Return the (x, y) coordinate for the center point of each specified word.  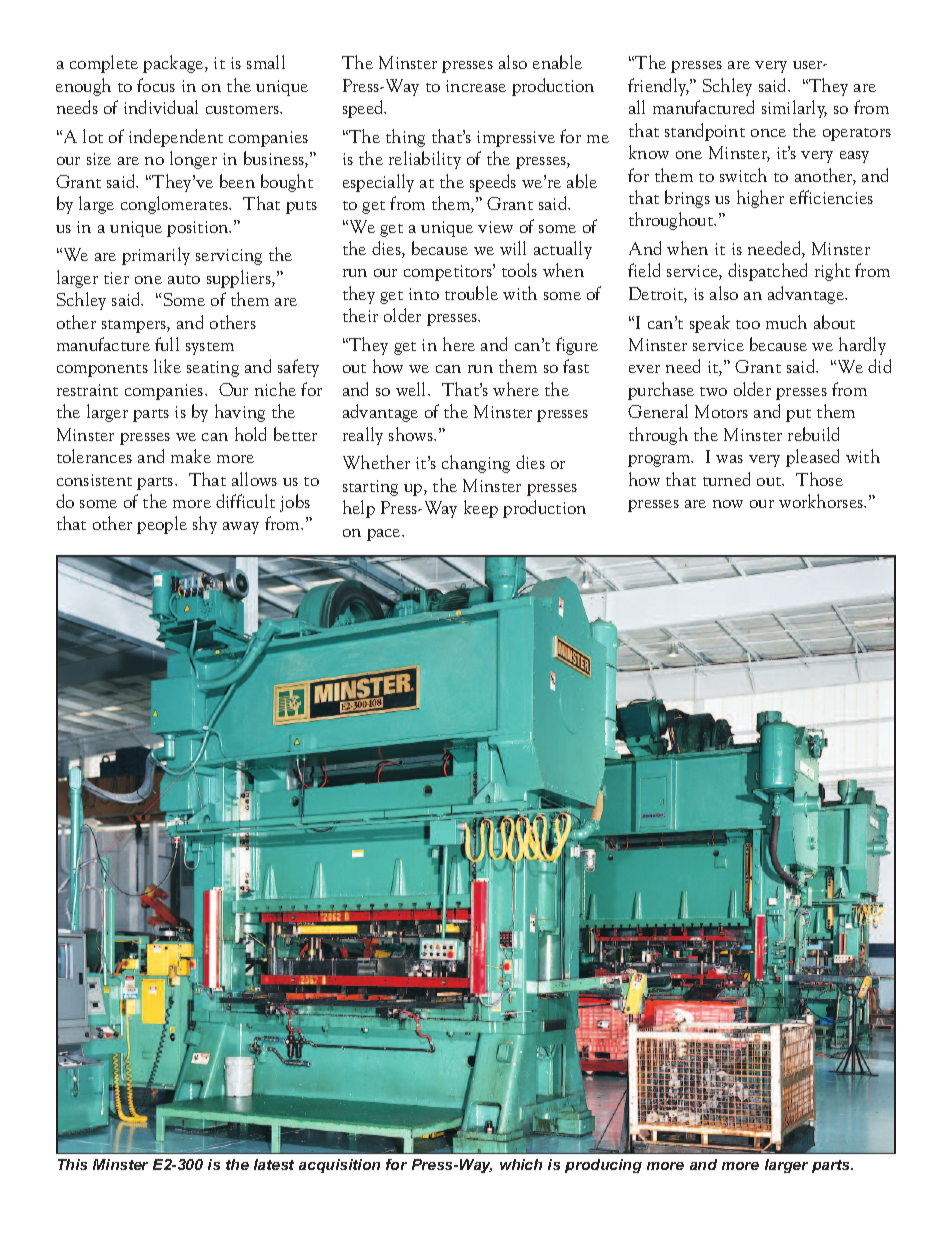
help (359, 509)
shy (205, 525)
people (162, 525)
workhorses (822, 501)
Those (819, 479)
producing (603, 1166)
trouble (471, 293)
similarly (794, 109)
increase (476, 86)
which (521, 1164)
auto (184, 279)
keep (481, 509)
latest (274, 1164)
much (786, 322)
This (72, 1164)
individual (161, 107)
